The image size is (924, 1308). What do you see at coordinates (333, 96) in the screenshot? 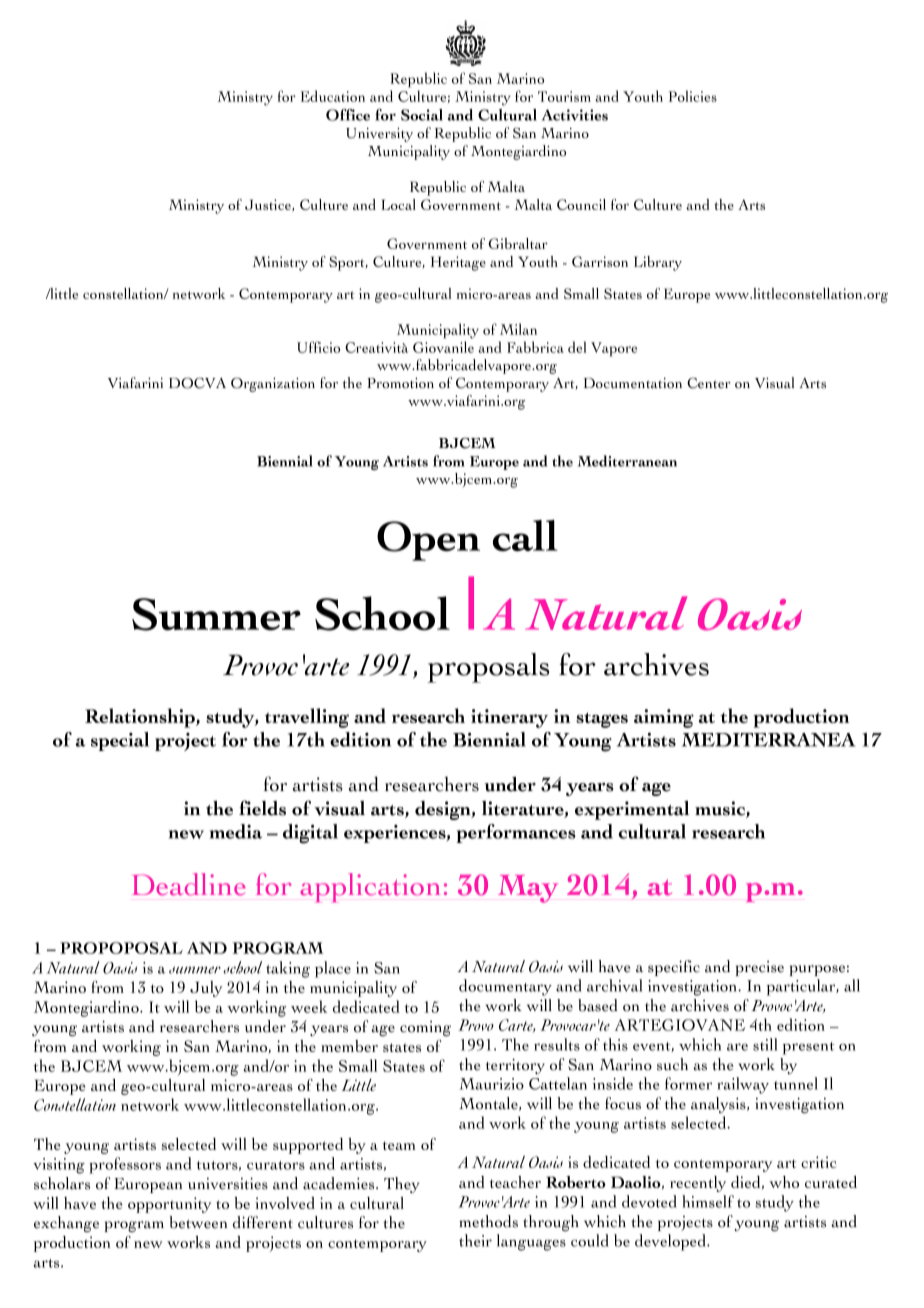
I see `Education` at bounding box center [333, 96].
